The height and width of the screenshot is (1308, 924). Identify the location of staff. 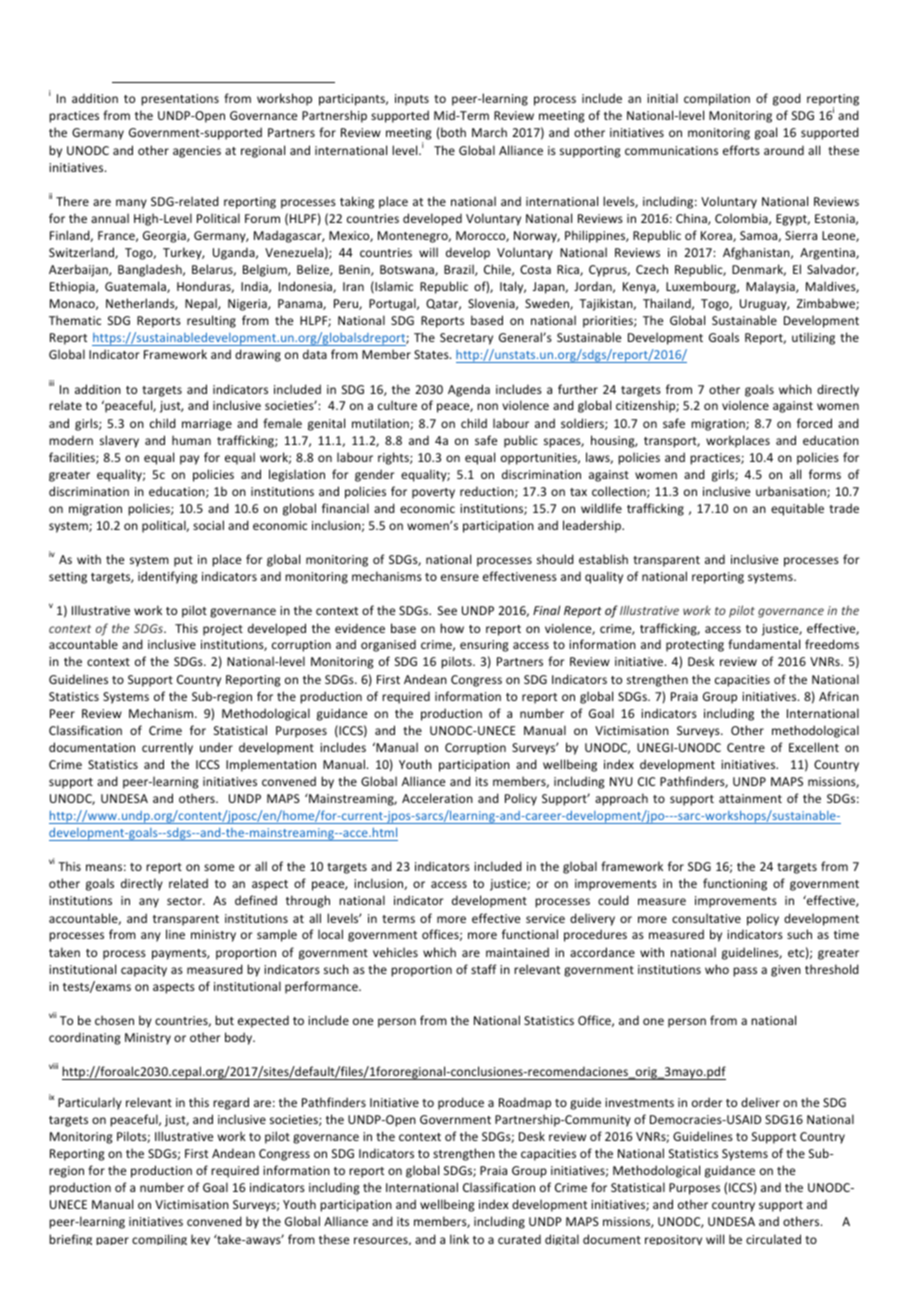
(484, 969).
